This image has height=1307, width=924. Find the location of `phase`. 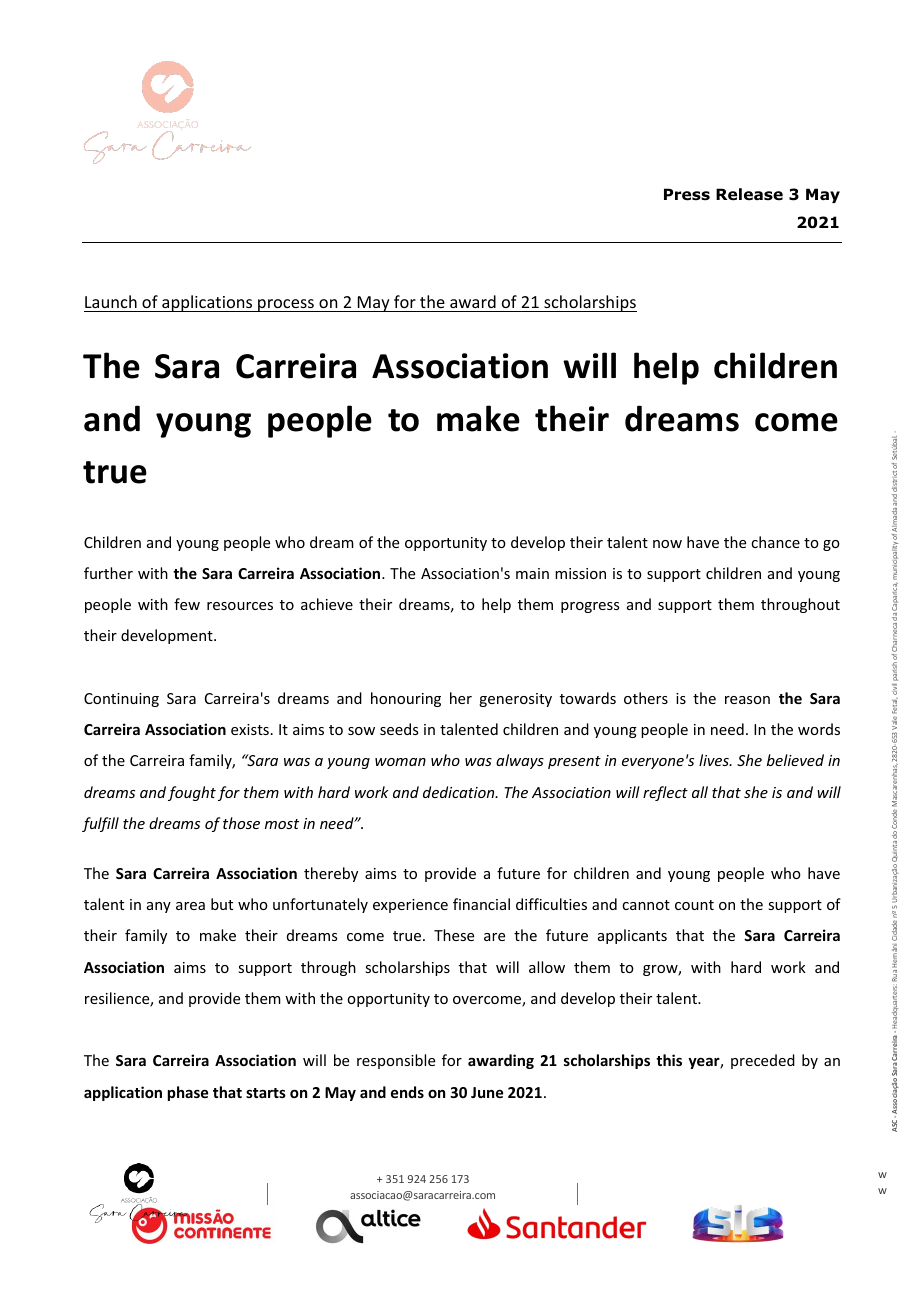

phase is located at coordinates (188, 1093).
